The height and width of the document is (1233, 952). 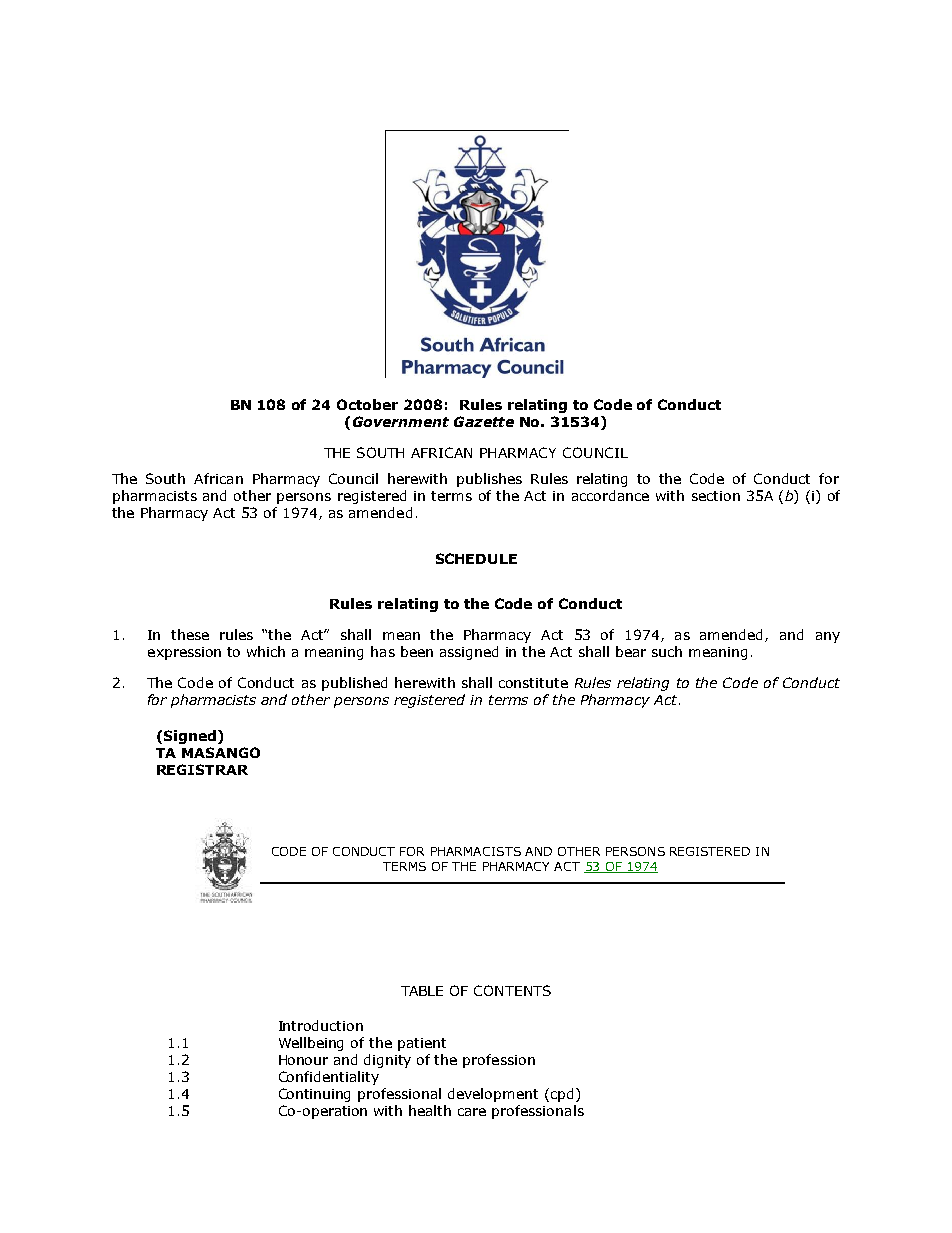 What do you see at coordinates (202, 769) in the document?
I see `REGISTRAR` at bounding box center [202, 769].
